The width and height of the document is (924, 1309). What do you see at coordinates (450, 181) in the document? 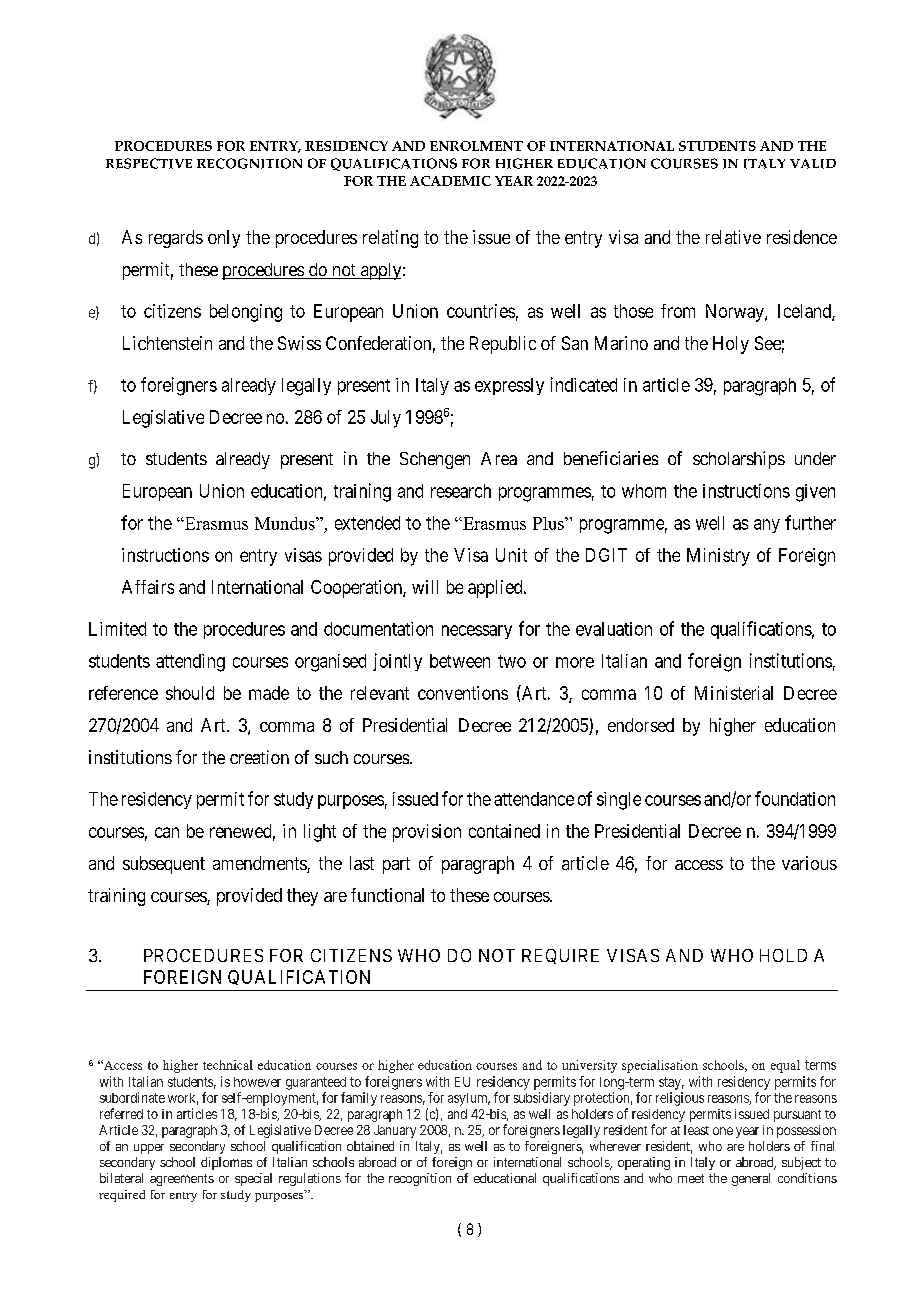
I see `ACADEMIC` at bounding box center [450, 181].
